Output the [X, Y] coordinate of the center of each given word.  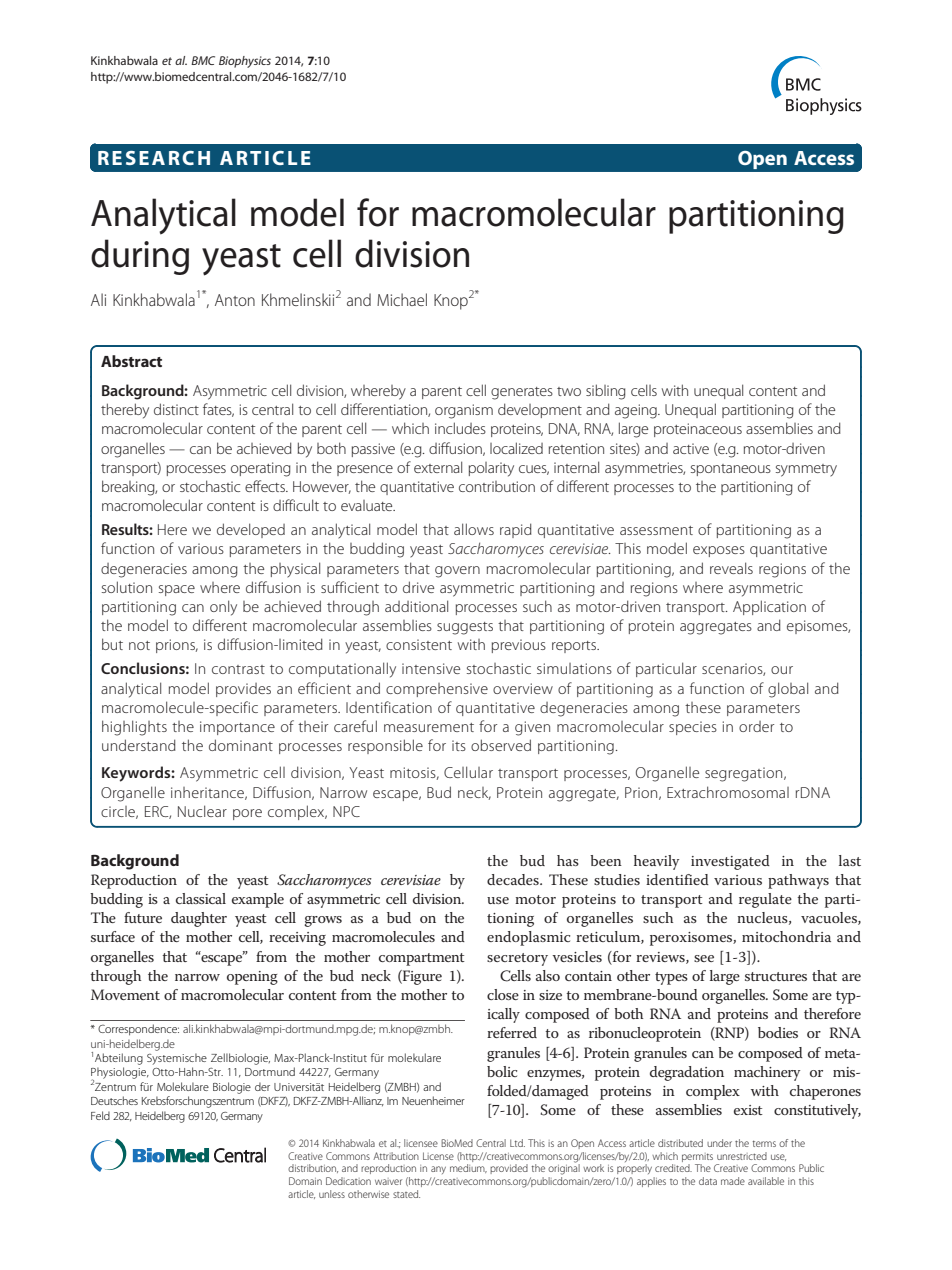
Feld [100, 1115]
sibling [606, 392]
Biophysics [245, 62]
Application [769, 607]
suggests [465, 628]
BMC [203, 60]
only [223, 608]
